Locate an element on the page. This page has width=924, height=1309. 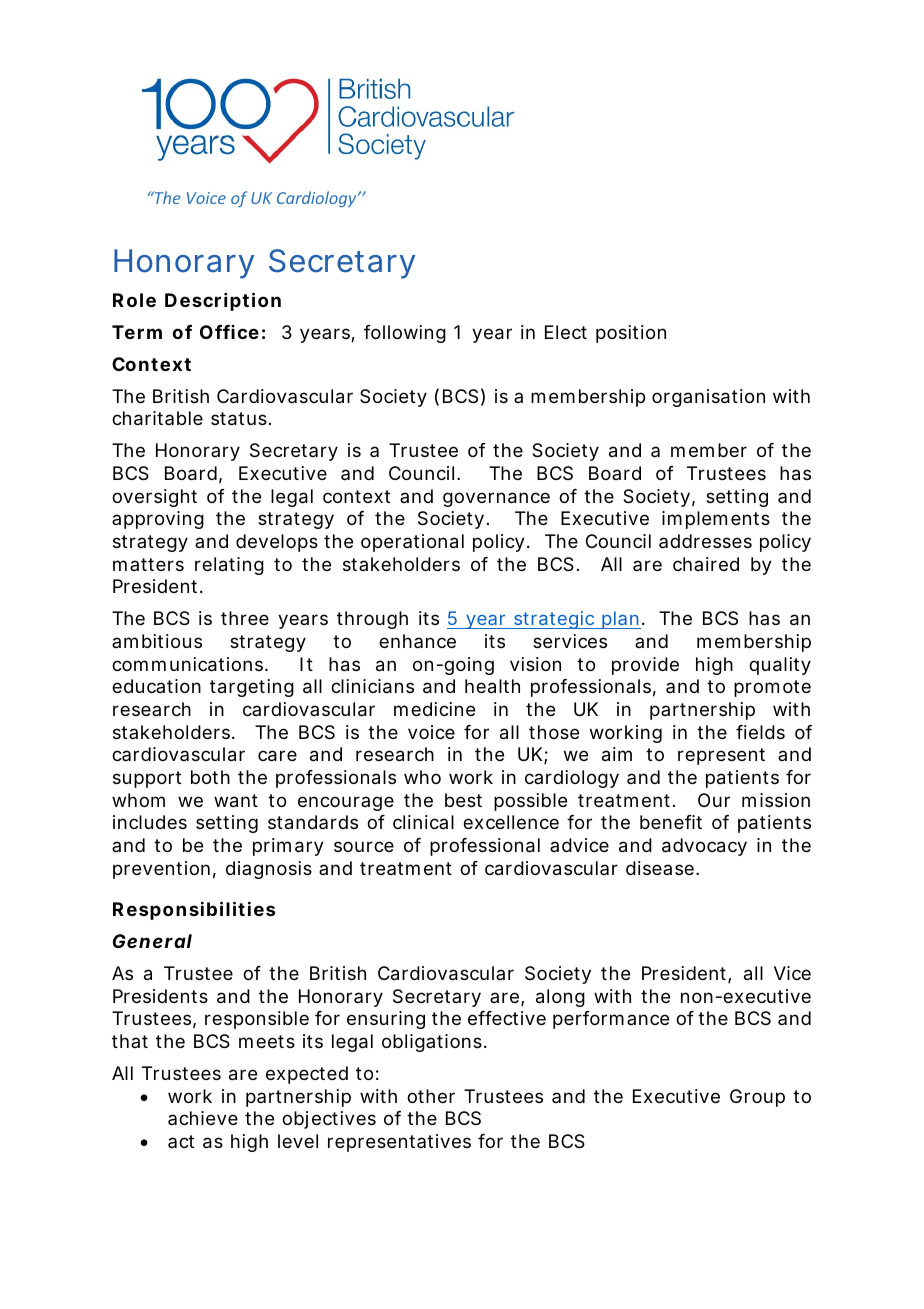
other is located at coordinates (431, 1096).
